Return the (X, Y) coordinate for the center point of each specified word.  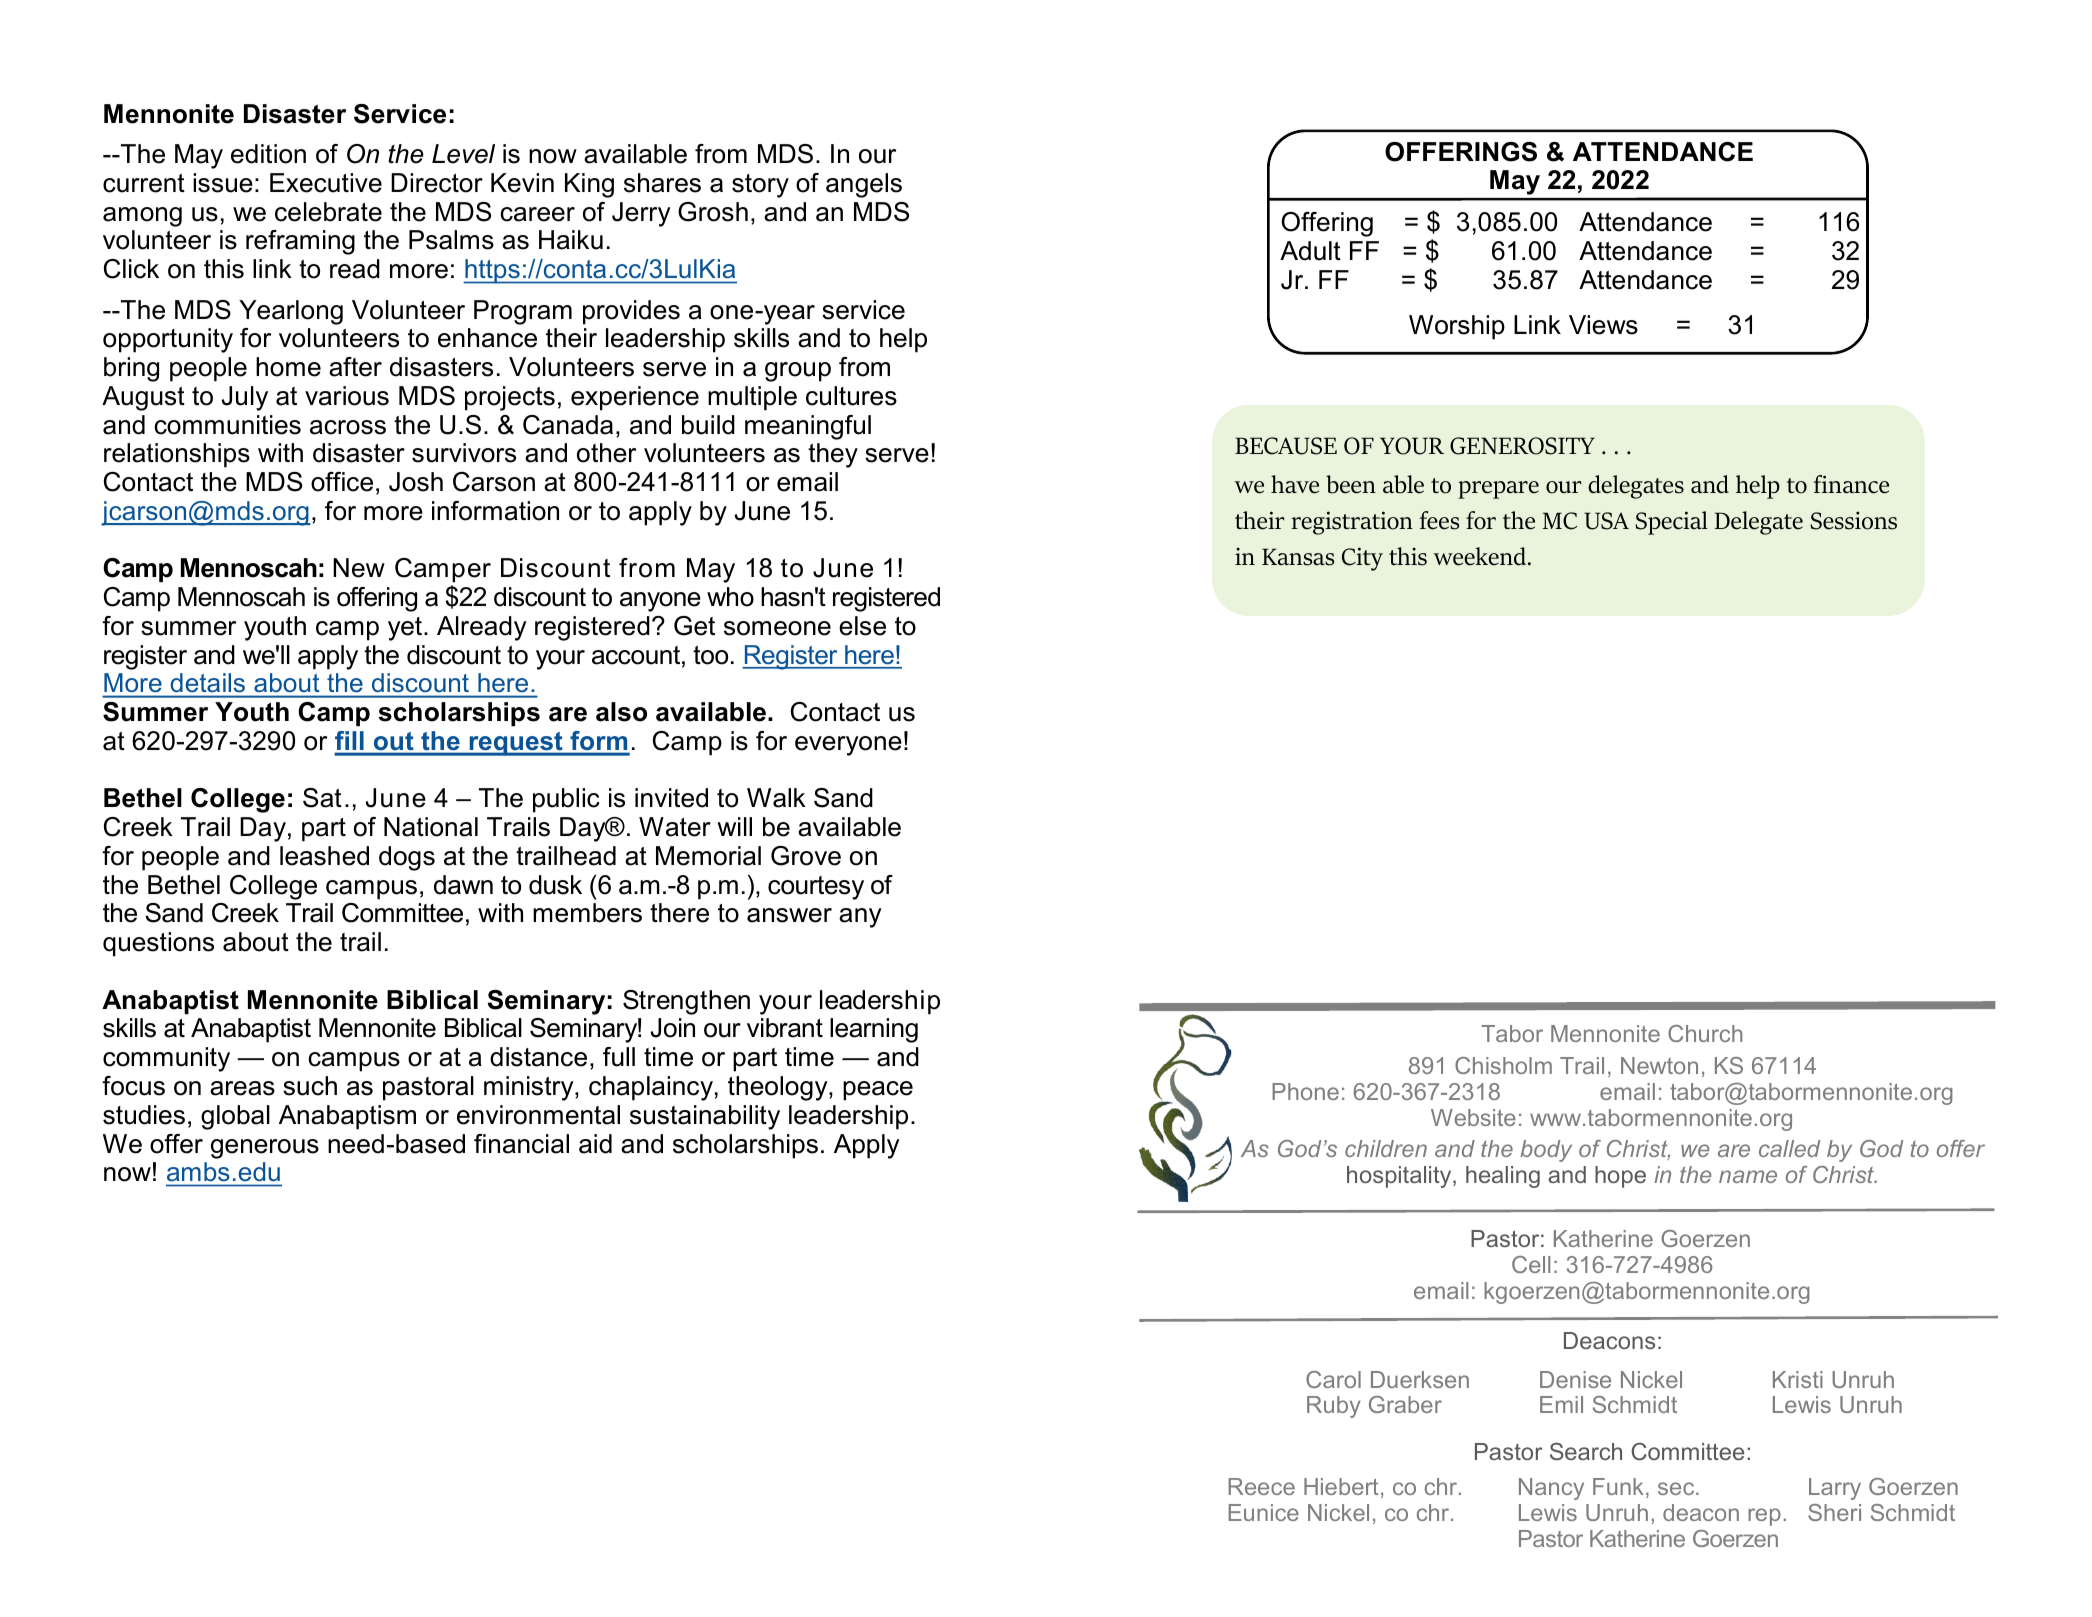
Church (1705, 1033)
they (833, 455)
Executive (326, 183)
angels (864, 185)
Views (1603, 325)
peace (878, 1091)
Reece (1262, 1486)
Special (1671, 523)
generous (265, 1149)
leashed (324, 856)
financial (521, 1144)
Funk (1618, 1486)
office (342, 482)
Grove (806, 856)
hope (1620, 1177)
